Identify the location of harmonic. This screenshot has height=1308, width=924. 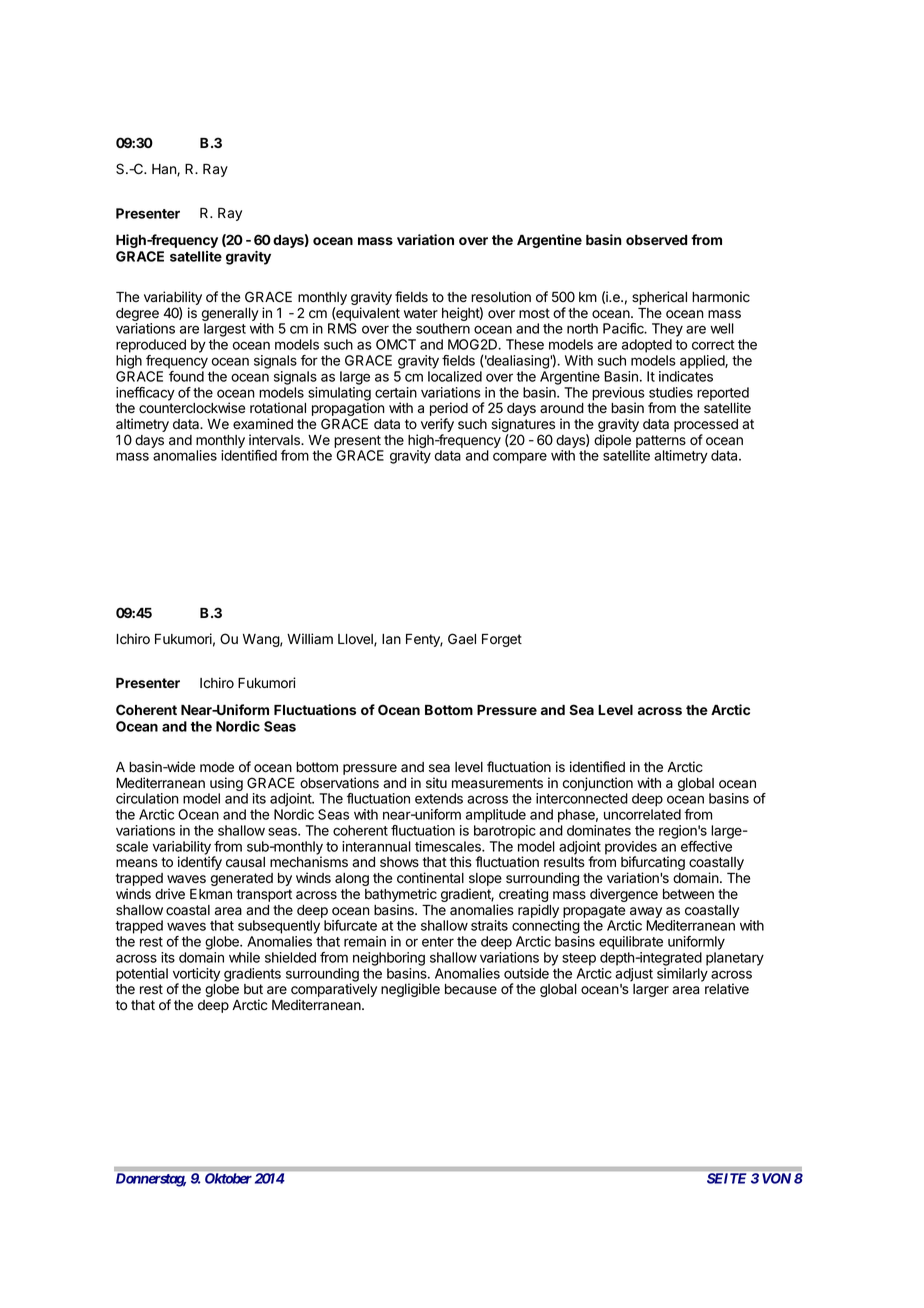
(721, 297).
